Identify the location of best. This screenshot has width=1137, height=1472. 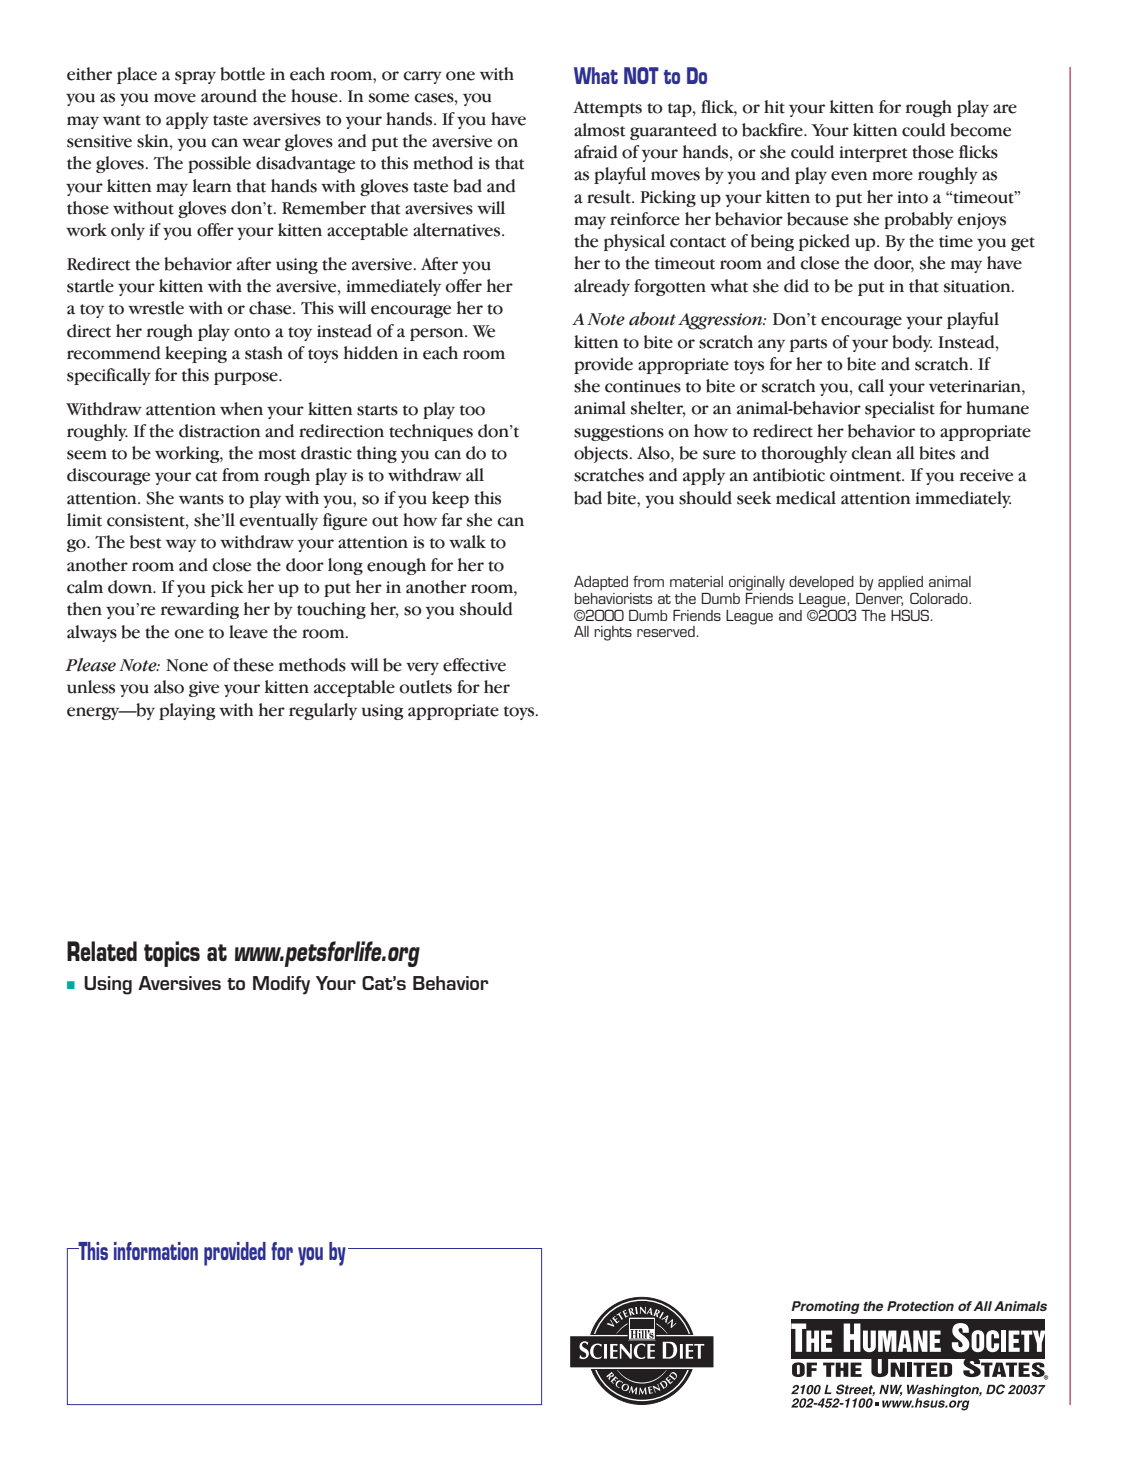
(145, 542).
